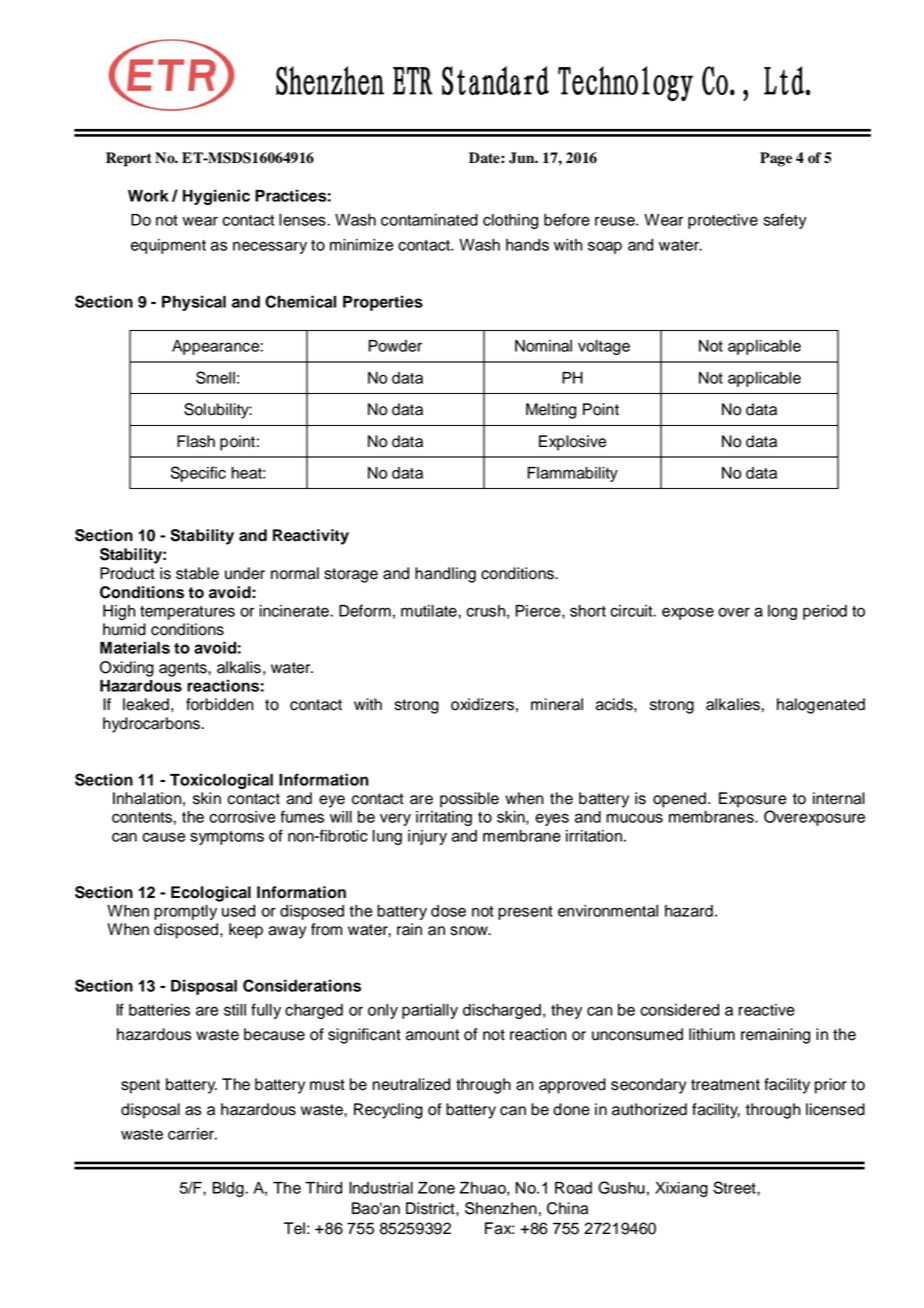 The image size is (924, 1308). I want to click on agents, so click(184, 669).
